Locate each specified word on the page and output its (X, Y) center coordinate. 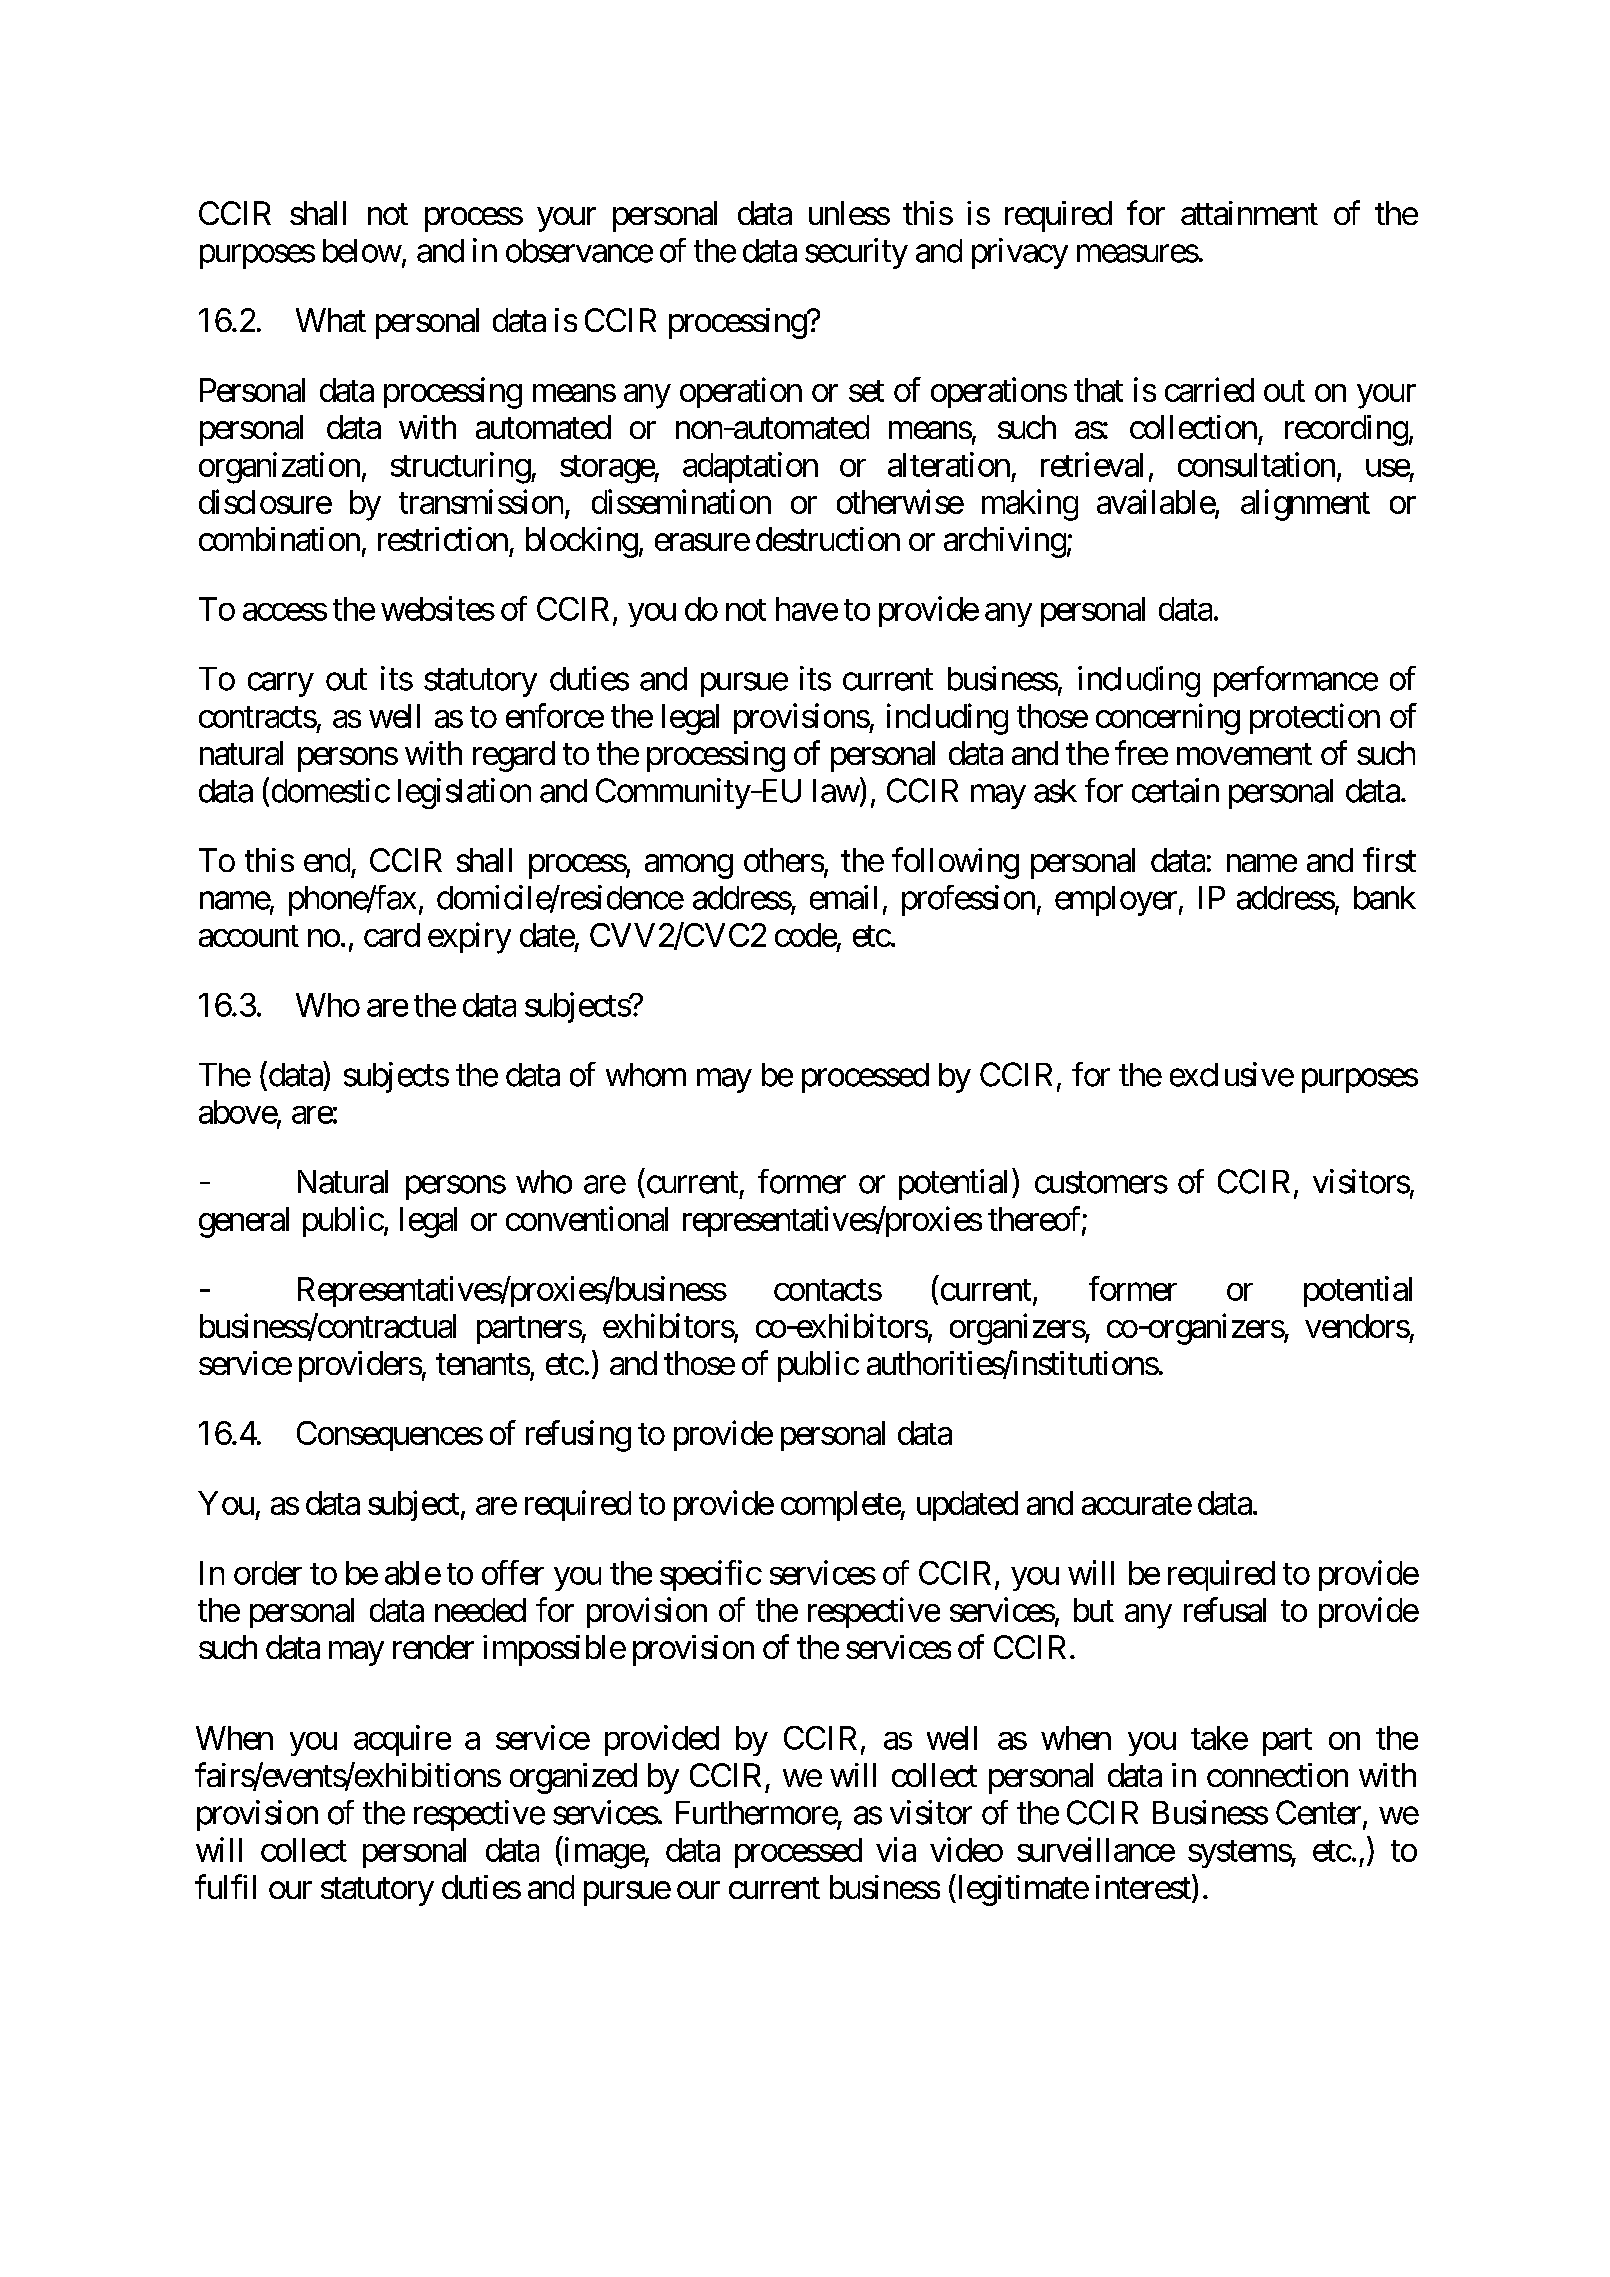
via (896, 1849)
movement (1244, 754)
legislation (464, 793)
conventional (587, 1218)
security (856, 253)
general (244, 1222)
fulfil (225, 1886)
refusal (1225, 1609)
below (362, 251)
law (836, 791)
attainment (1249, 213)
